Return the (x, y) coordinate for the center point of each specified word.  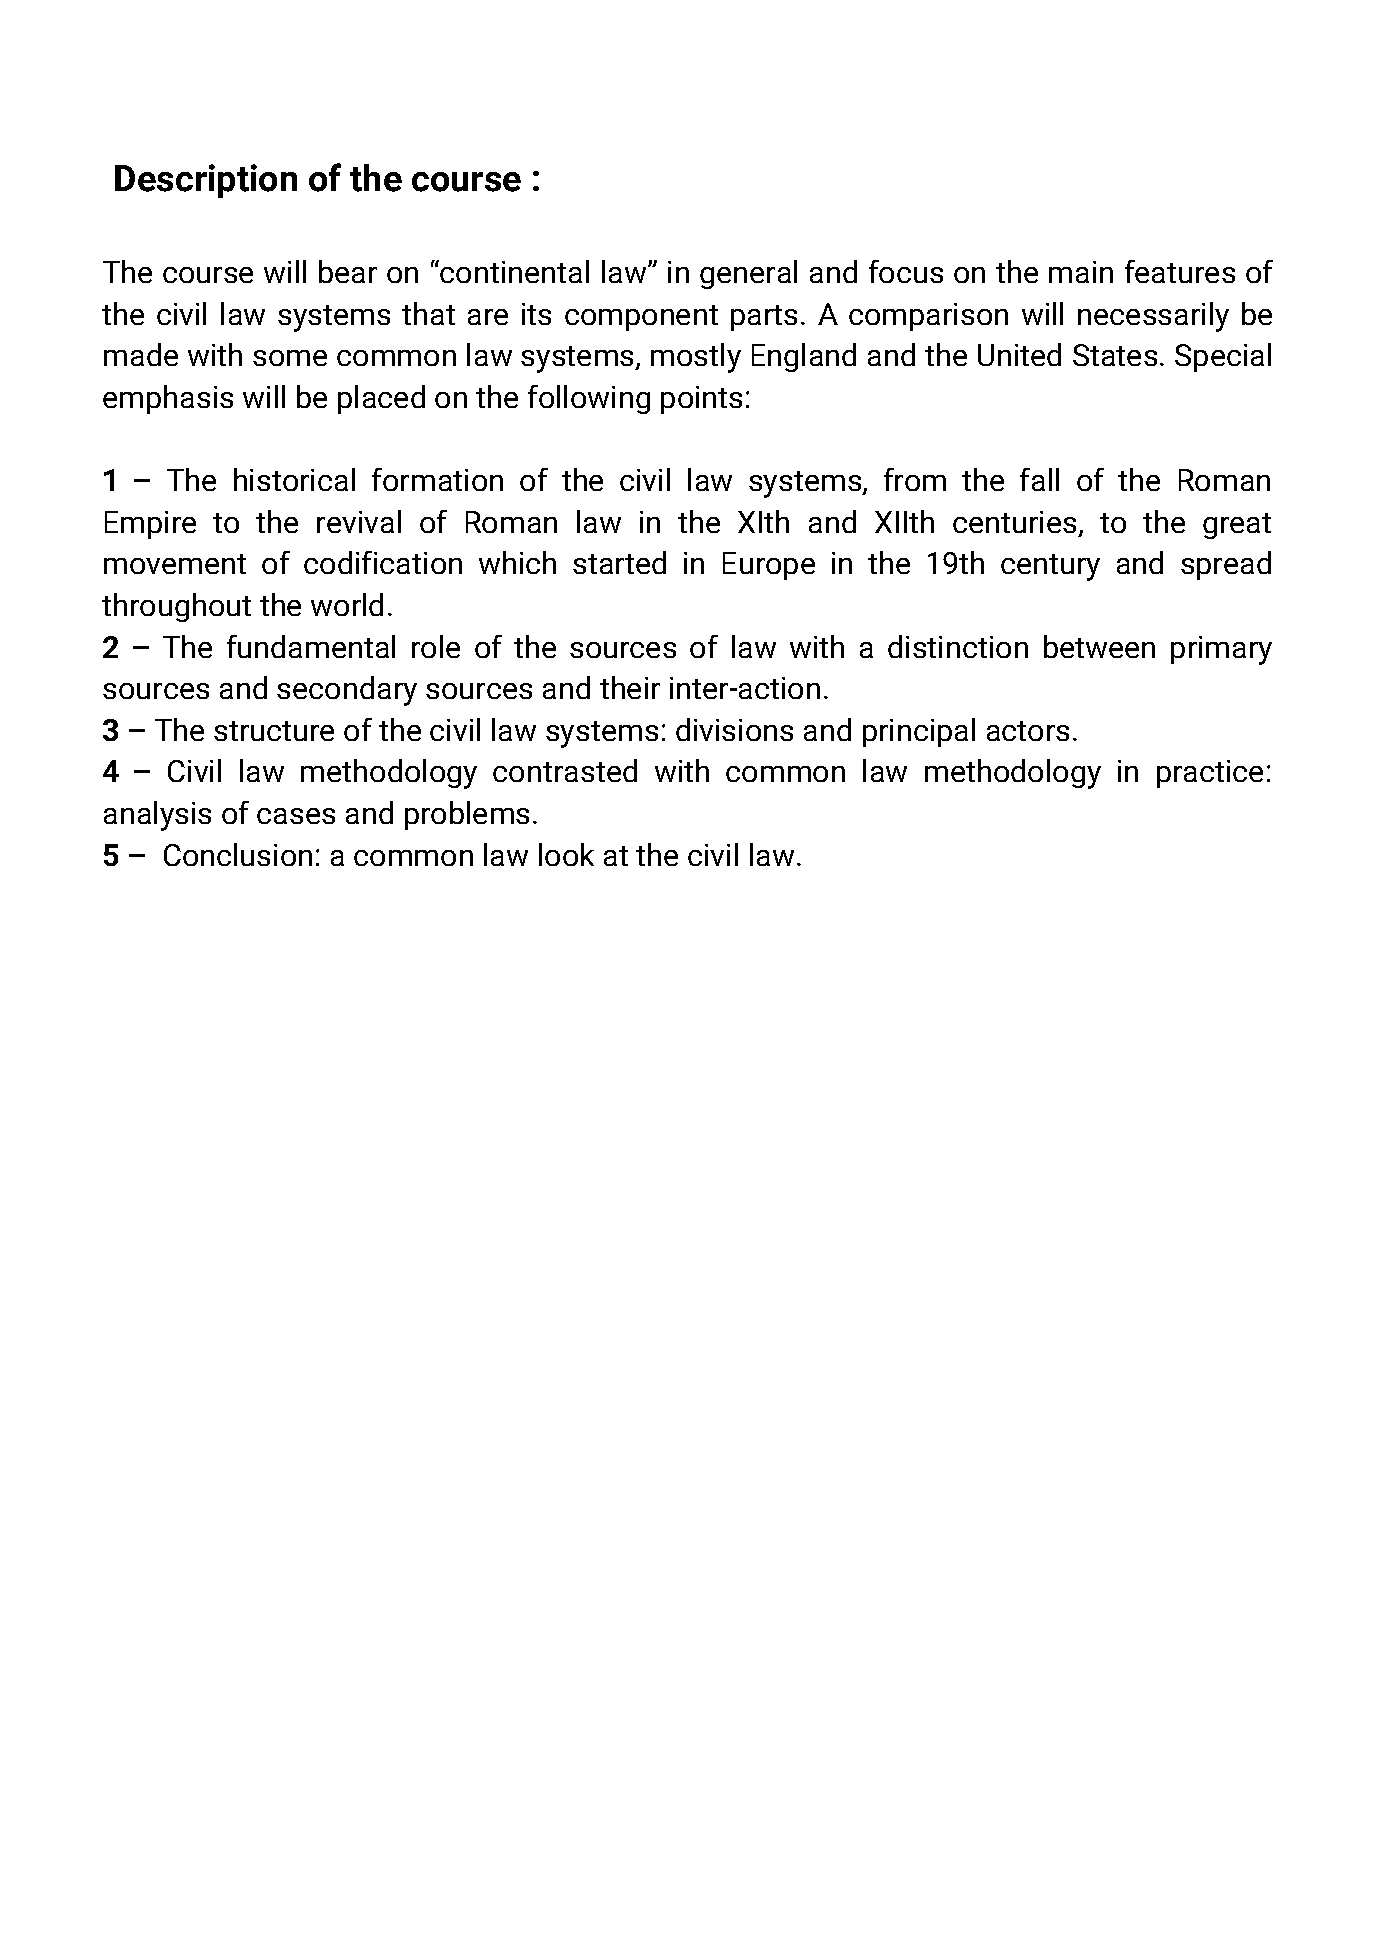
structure (274, 731)
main (1081, 272)
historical (294, 479)
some (290, 358)
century (1050, 567)
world (347, 604)
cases (296, 816)
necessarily (1153, 317)
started (619, 562)
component (641, 318)
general (748, 274)
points (701, 400)
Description (206, 181)
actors (1028, 731)
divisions (734, 729)
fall (1039, 479)
